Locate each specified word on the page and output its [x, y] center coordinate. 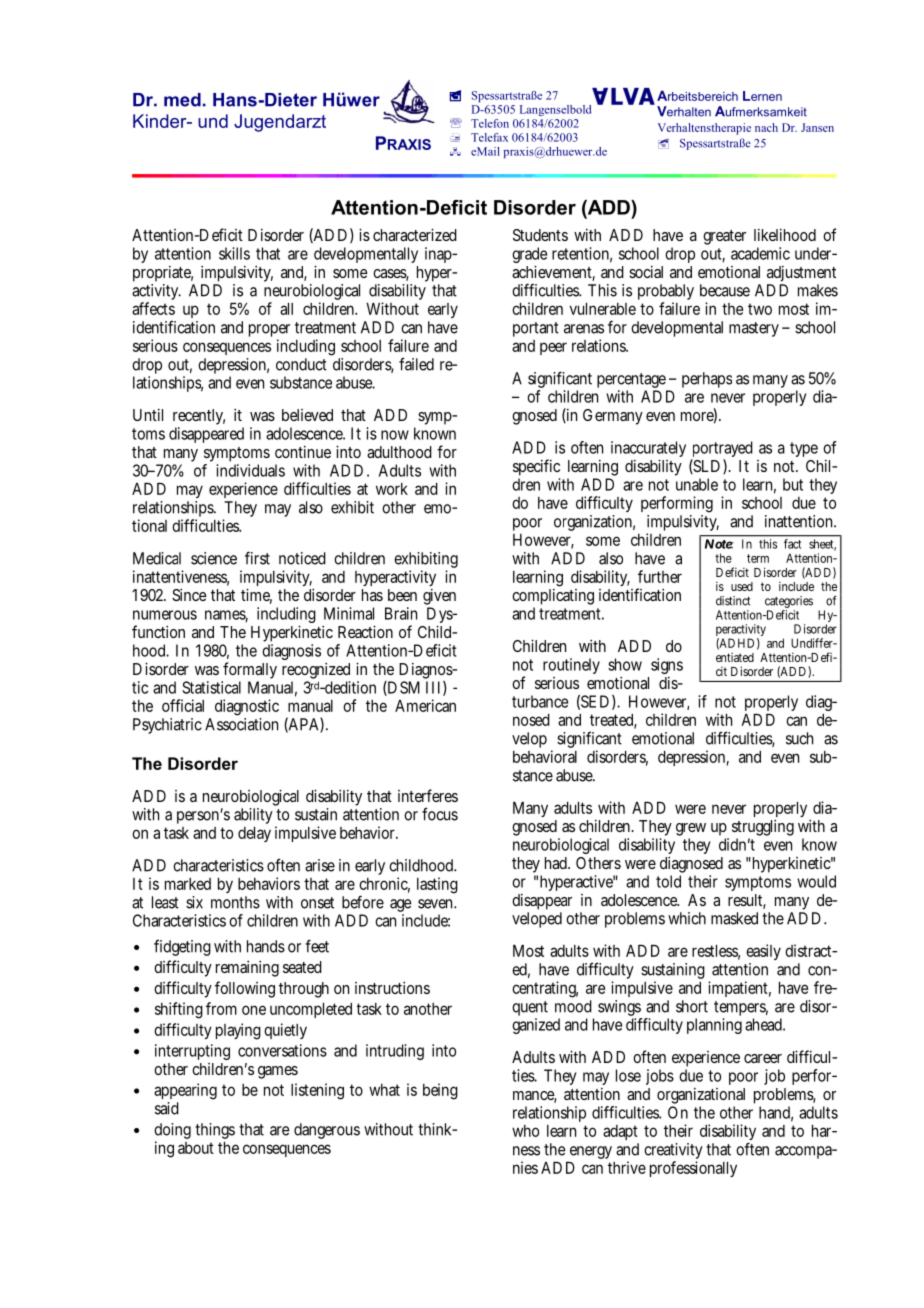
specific [536, 467]
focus [440, 814]
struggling [763, 829]
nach [766, 127]
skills [234, 253]
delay [254, 834]
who [525, 1131]
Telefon [490, 123]
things [215, 1131]
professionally [693, 1169]
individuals [250, 470]
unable [697, 484]
